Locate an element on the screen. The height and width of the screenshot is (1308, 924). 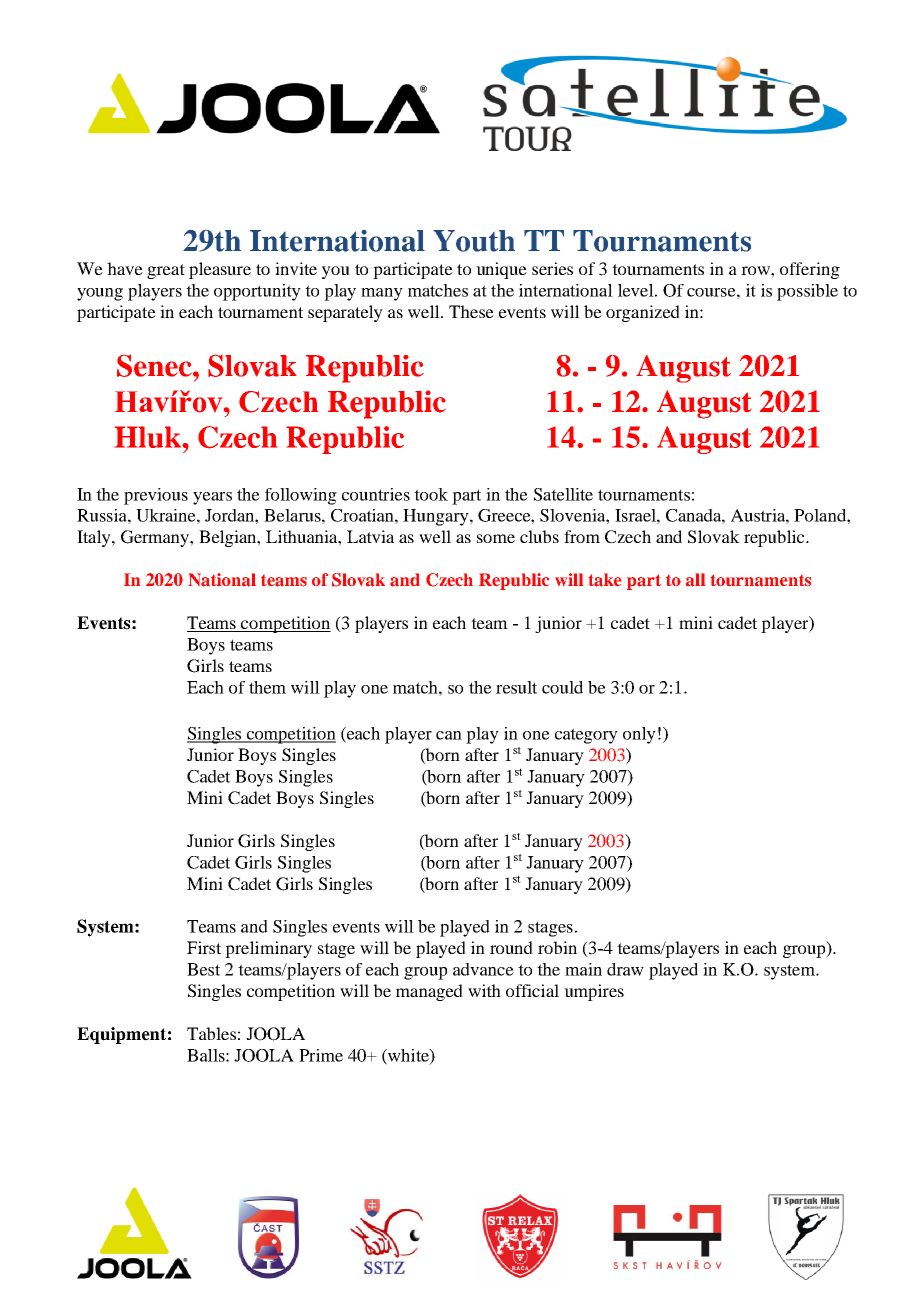
from is located at coordinates (582, 536).
